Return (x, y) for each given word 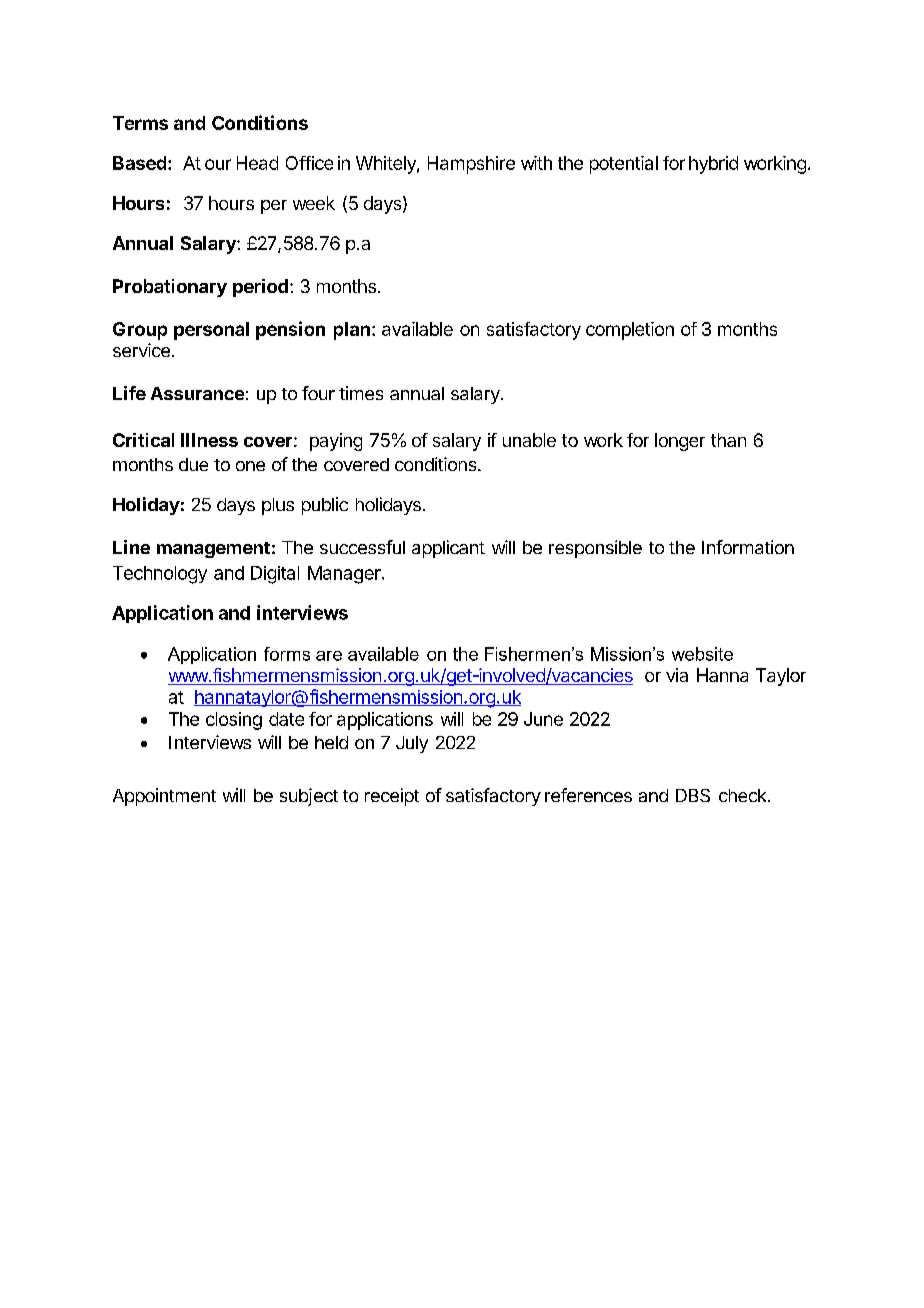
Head (257, 163)
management (213, 550)
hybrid (713, 165)
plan (352, 331)
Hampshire (471, 165)
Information (748, 547)
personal (211, 331)
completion (630, 331)
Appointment (164, 797)
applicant (448, 549)
